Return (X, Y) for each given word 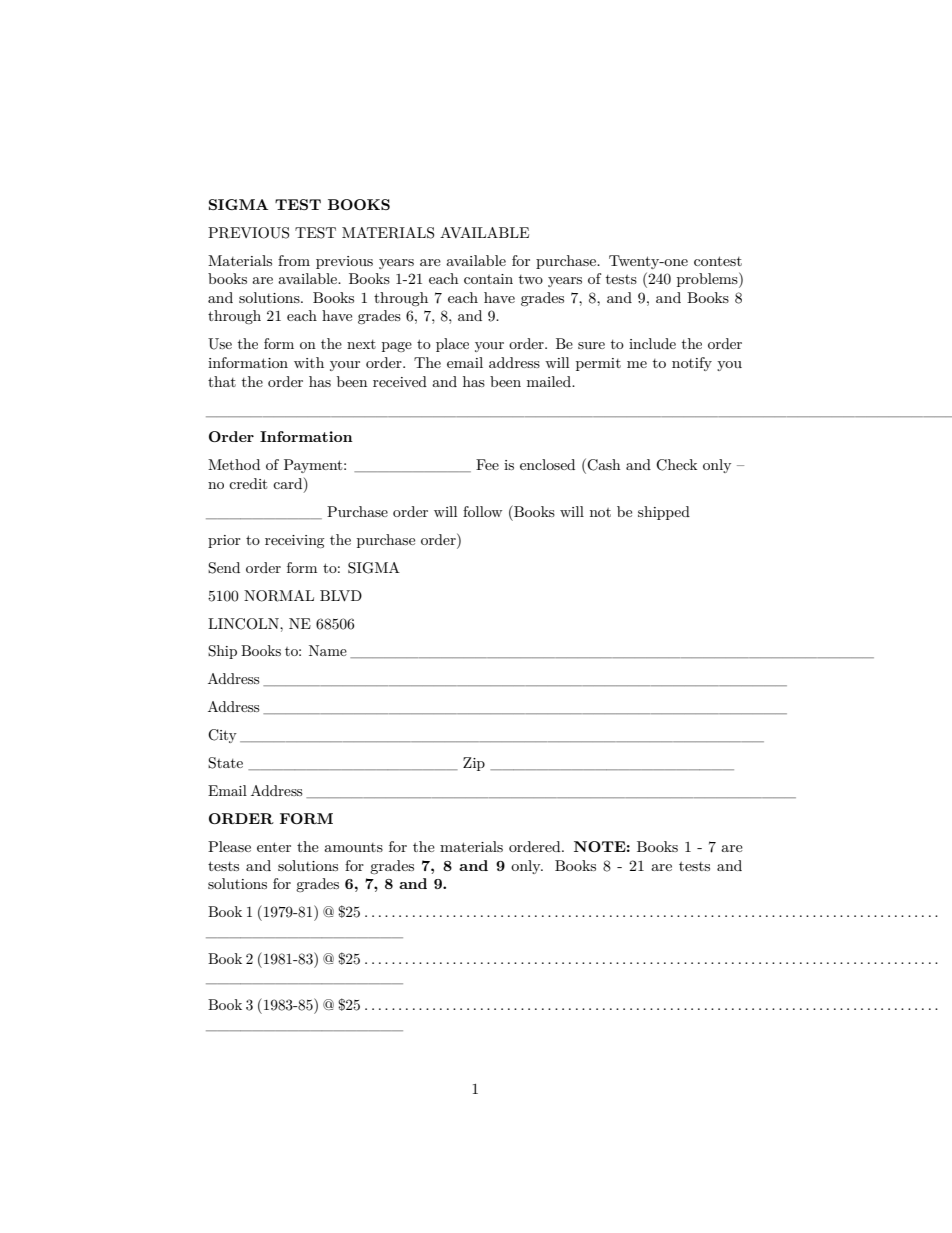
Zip (474, 764)
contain (488, 279)
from (294, 260)
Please (229, 846)
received (400, 381)
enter (274, 847)
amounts (353, 847)
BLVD (341, 595)
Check (676, 465)
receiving (295, 541)
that (222, 381)
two (531, 279)
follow (482, 511)
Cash (603, 465)
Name (328, 650)
